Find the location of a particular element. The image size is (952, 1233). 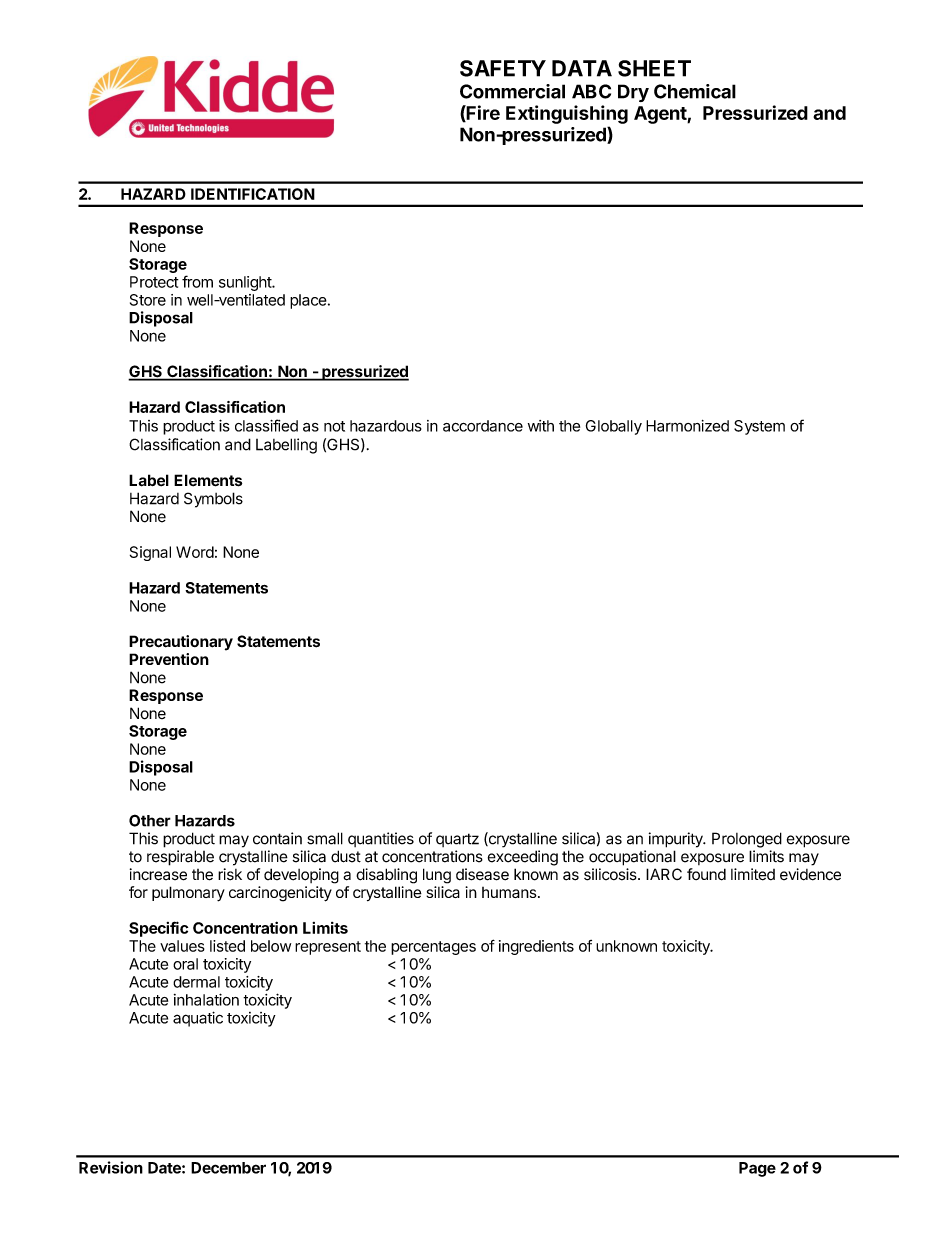

December is located at coordinates (228, 1168).
